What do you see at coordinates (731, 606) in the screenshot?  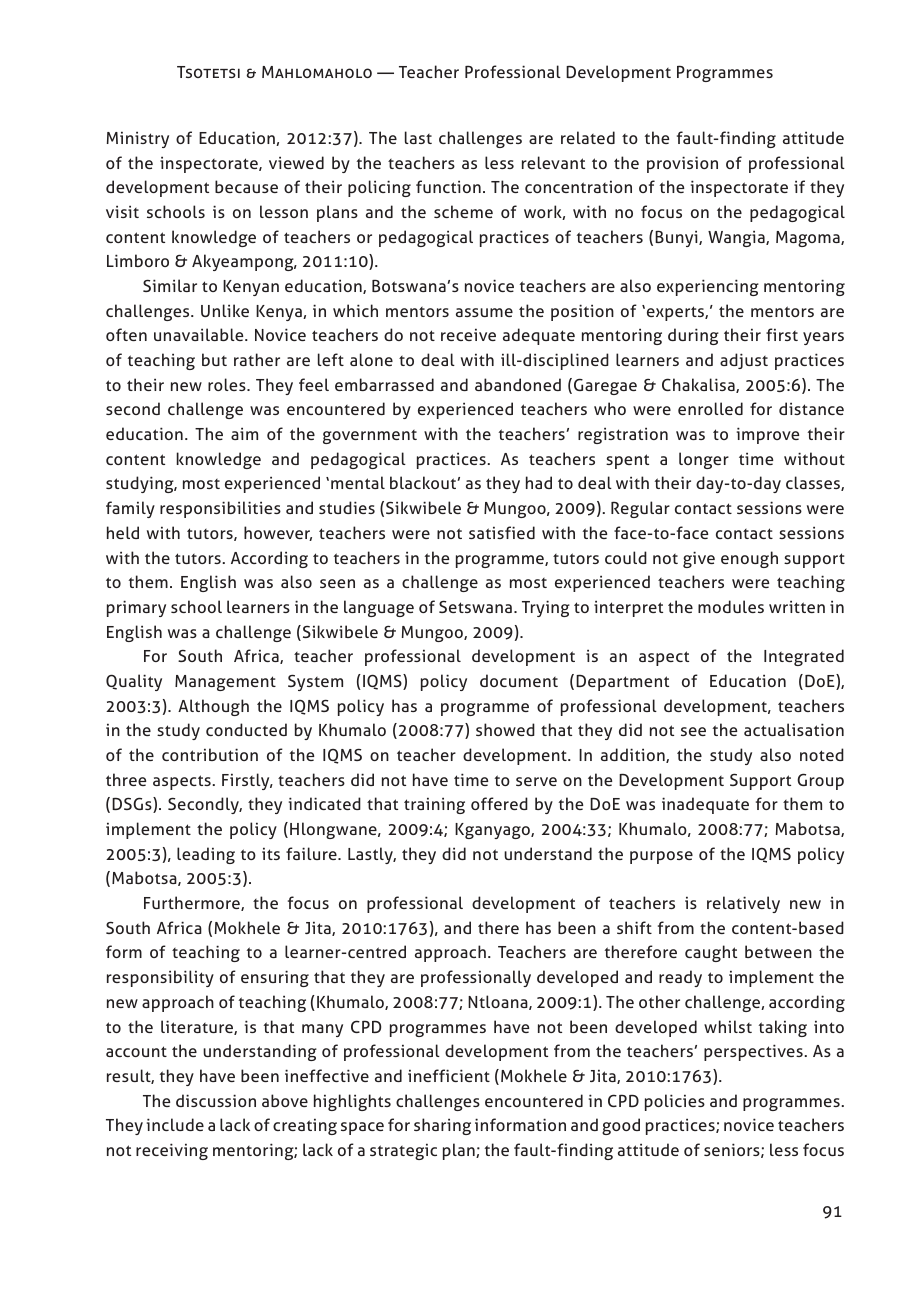 I see `modules` at bounding box center [731, 606].
